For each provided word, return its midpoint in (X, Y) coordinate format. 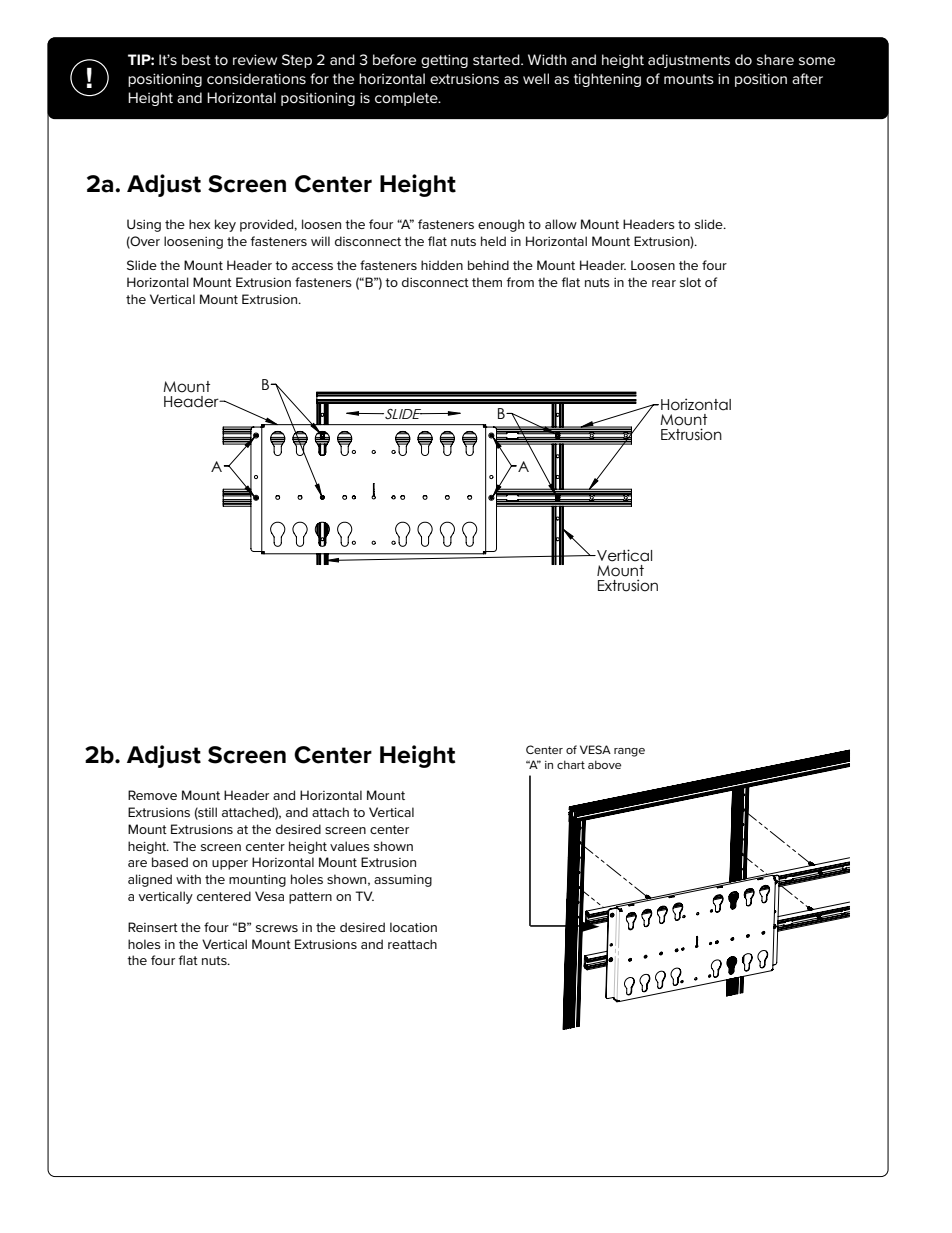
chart (571, 764)
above (604, 764)
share (775, 59)
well (536, 78)
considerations (256, 78)
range (629, 752)
